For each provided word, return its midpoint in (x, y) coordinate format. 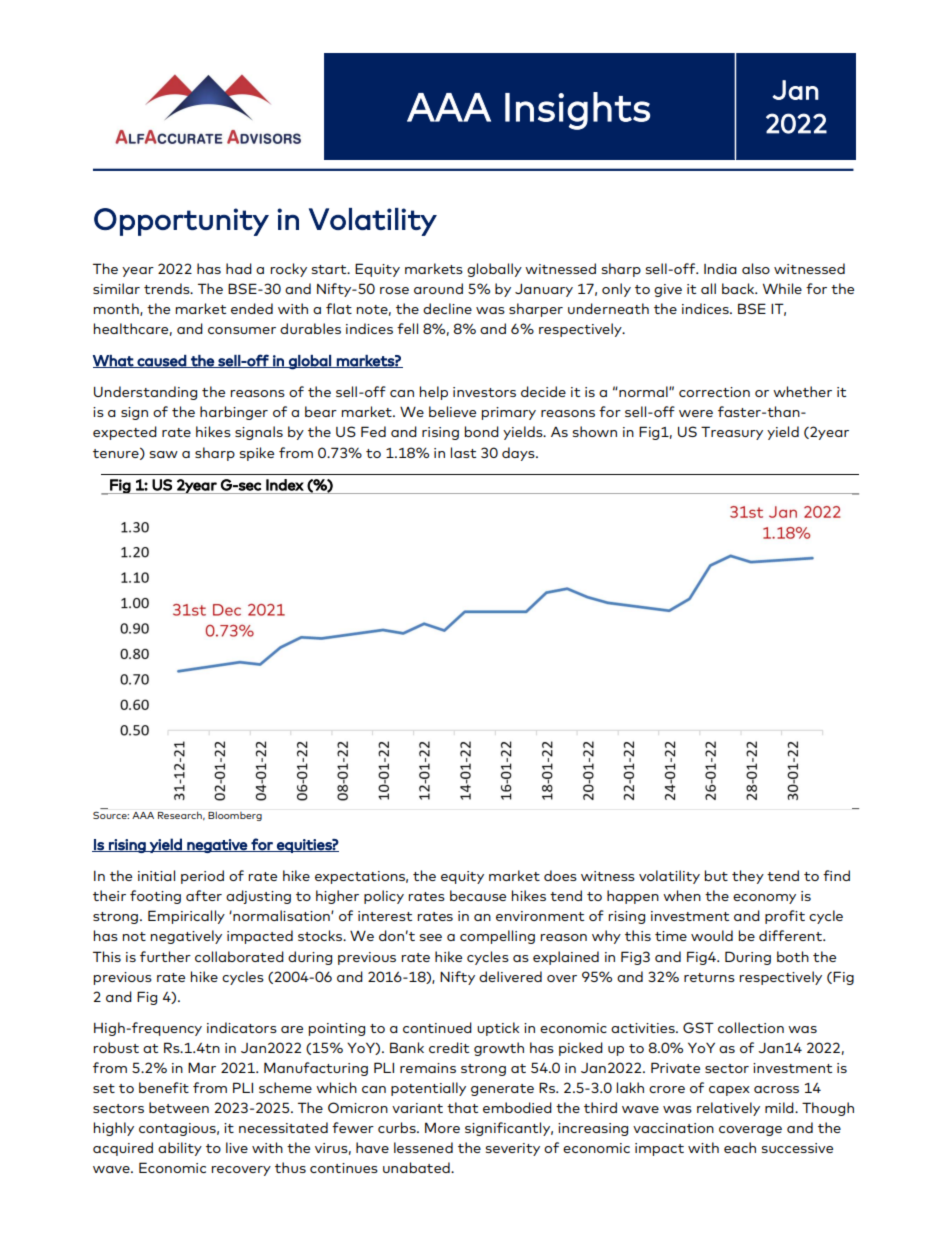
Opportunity (181, 222)
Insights (577, 111)
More (442, 1127)
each (740, 1147)
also (756, 268)
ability (180, 1149)
